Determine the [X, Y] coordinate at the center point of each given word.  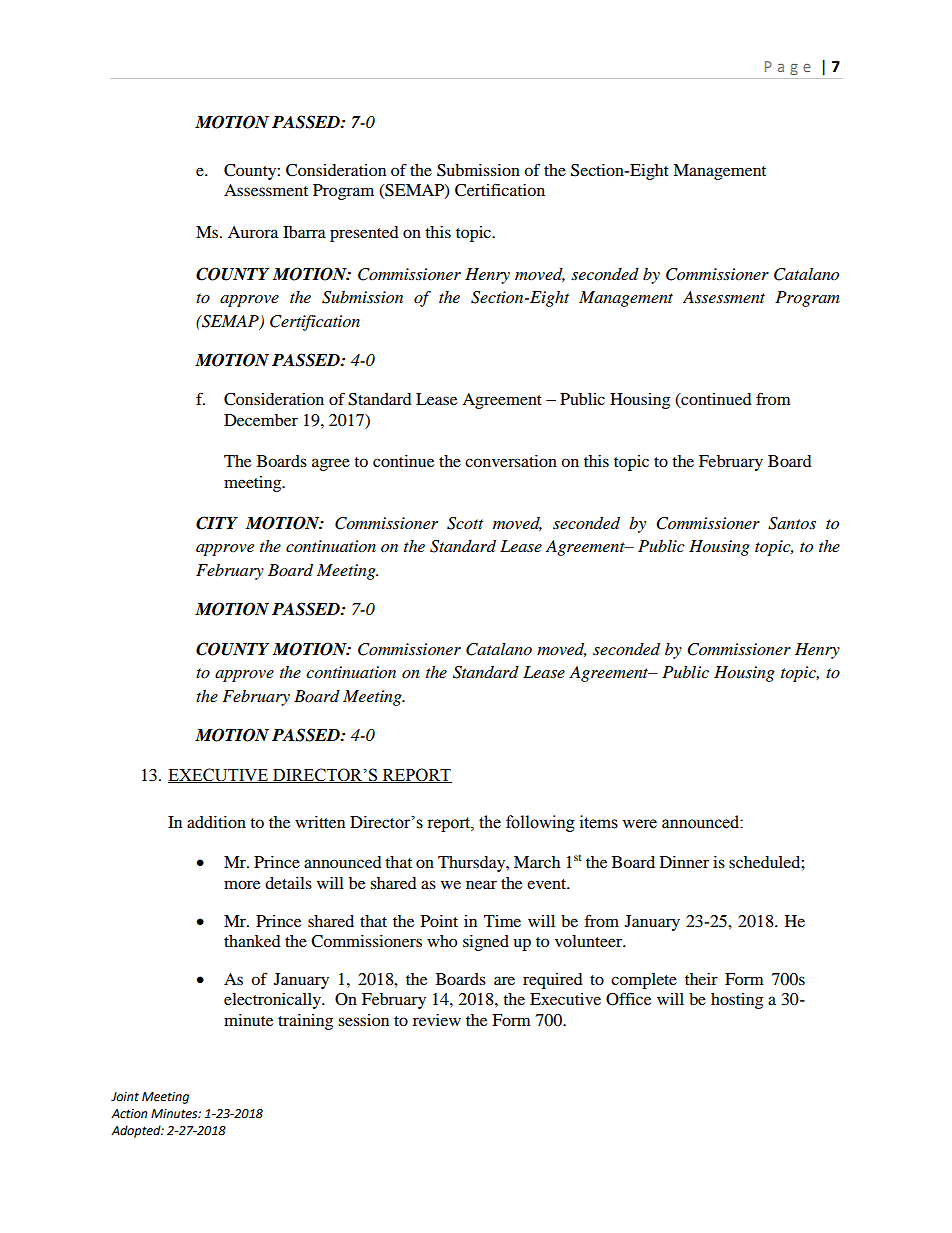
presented [364, 234]
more [242, 884]
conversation [511, 461]
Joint [125, 1097]
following [540, 823]
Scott [465, 523]
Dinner [684, 862]
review [437, 1020]
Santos [792, 523]
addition [216, 822]
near [481, 884]
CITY [217, 523]
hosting [737, 1001]
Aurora [253, 232]
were [639, 824]
